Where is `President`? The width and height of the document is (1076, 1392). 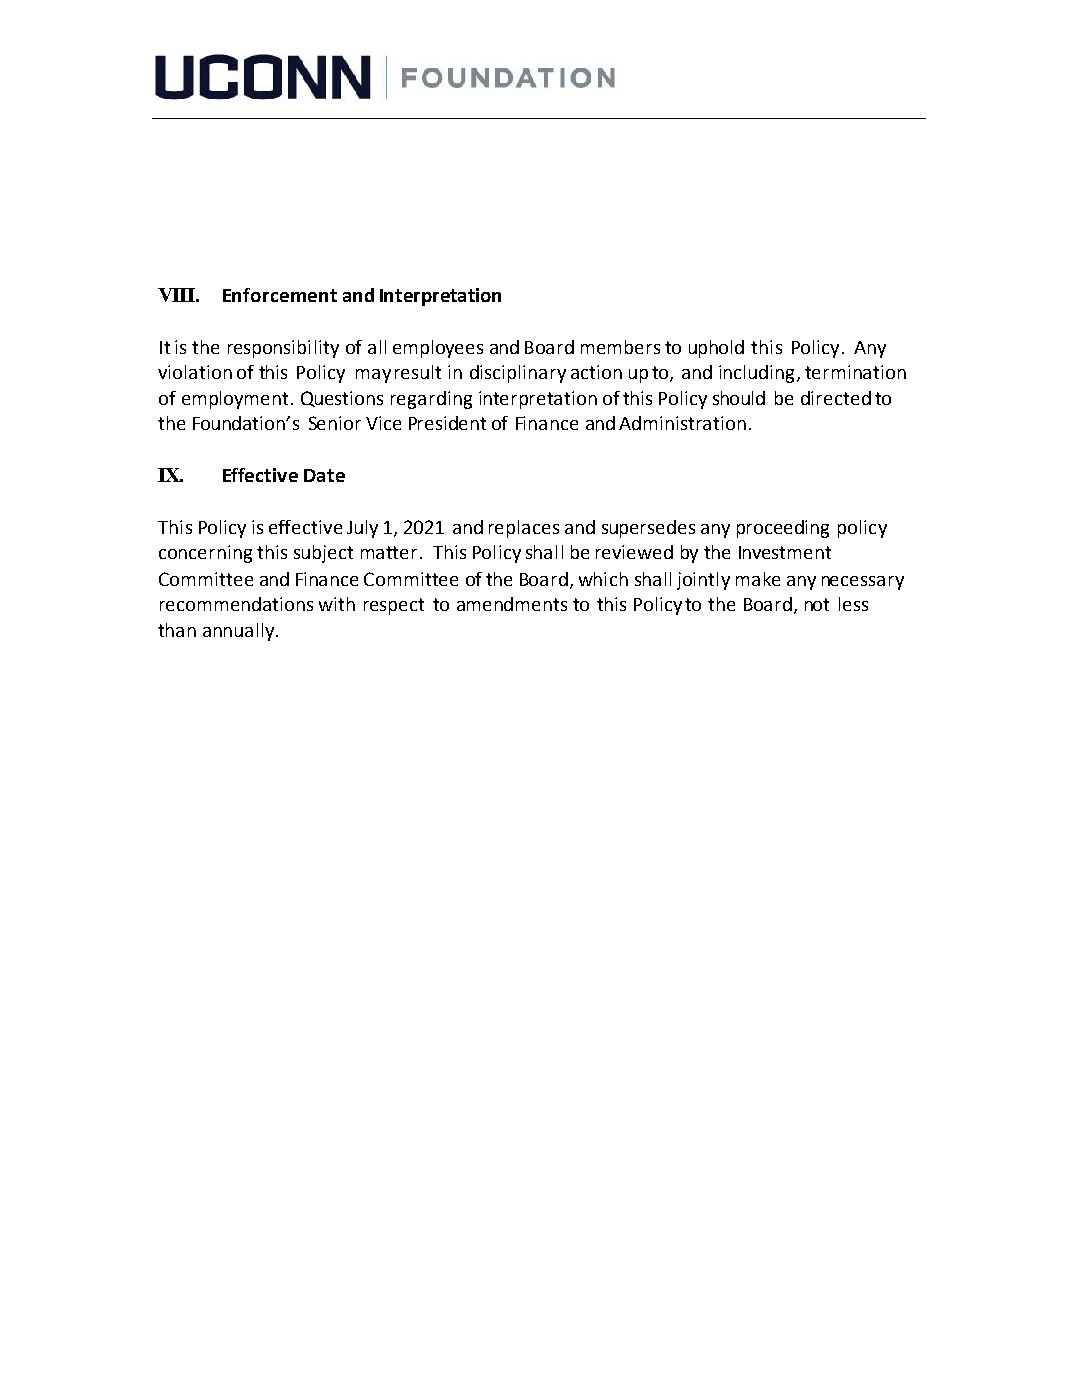
President is located at coordinates (447, 423).
